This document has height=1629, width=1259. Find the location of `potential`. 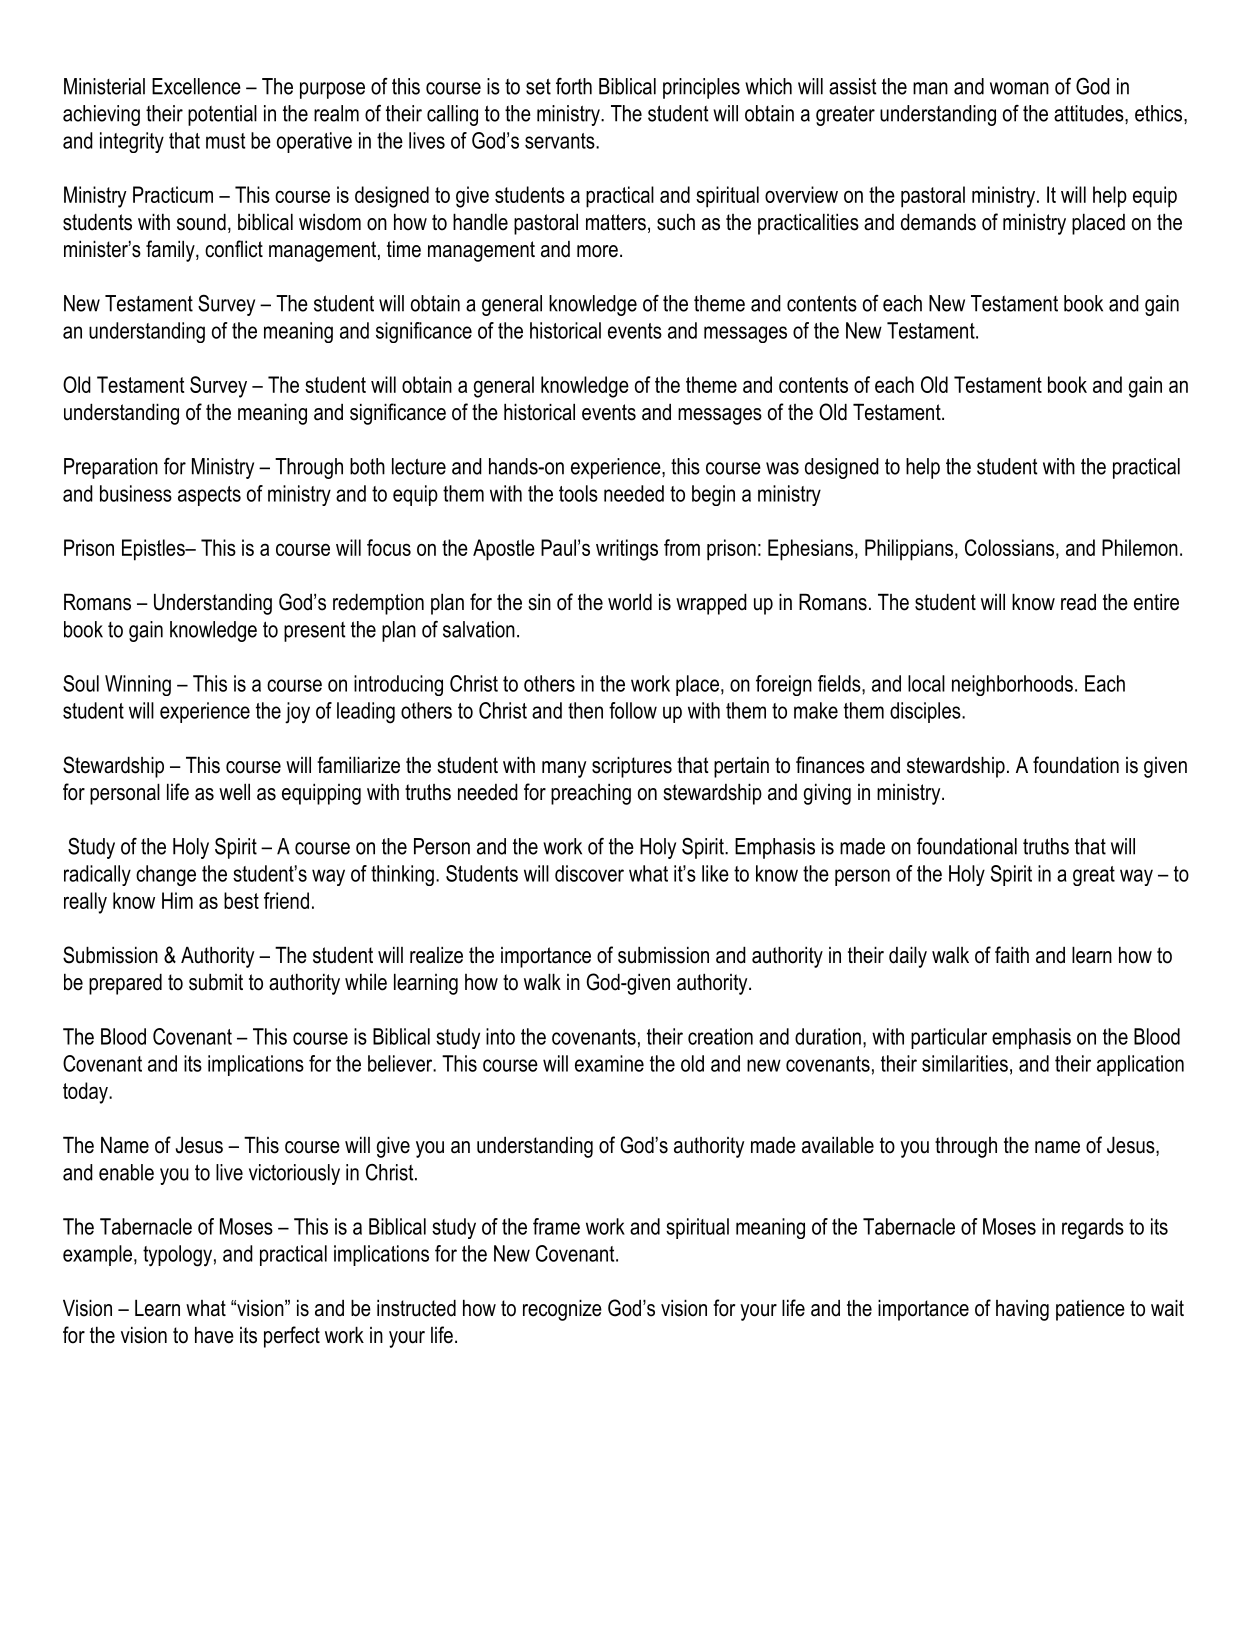

potential is located at coordinates (222, 115).
